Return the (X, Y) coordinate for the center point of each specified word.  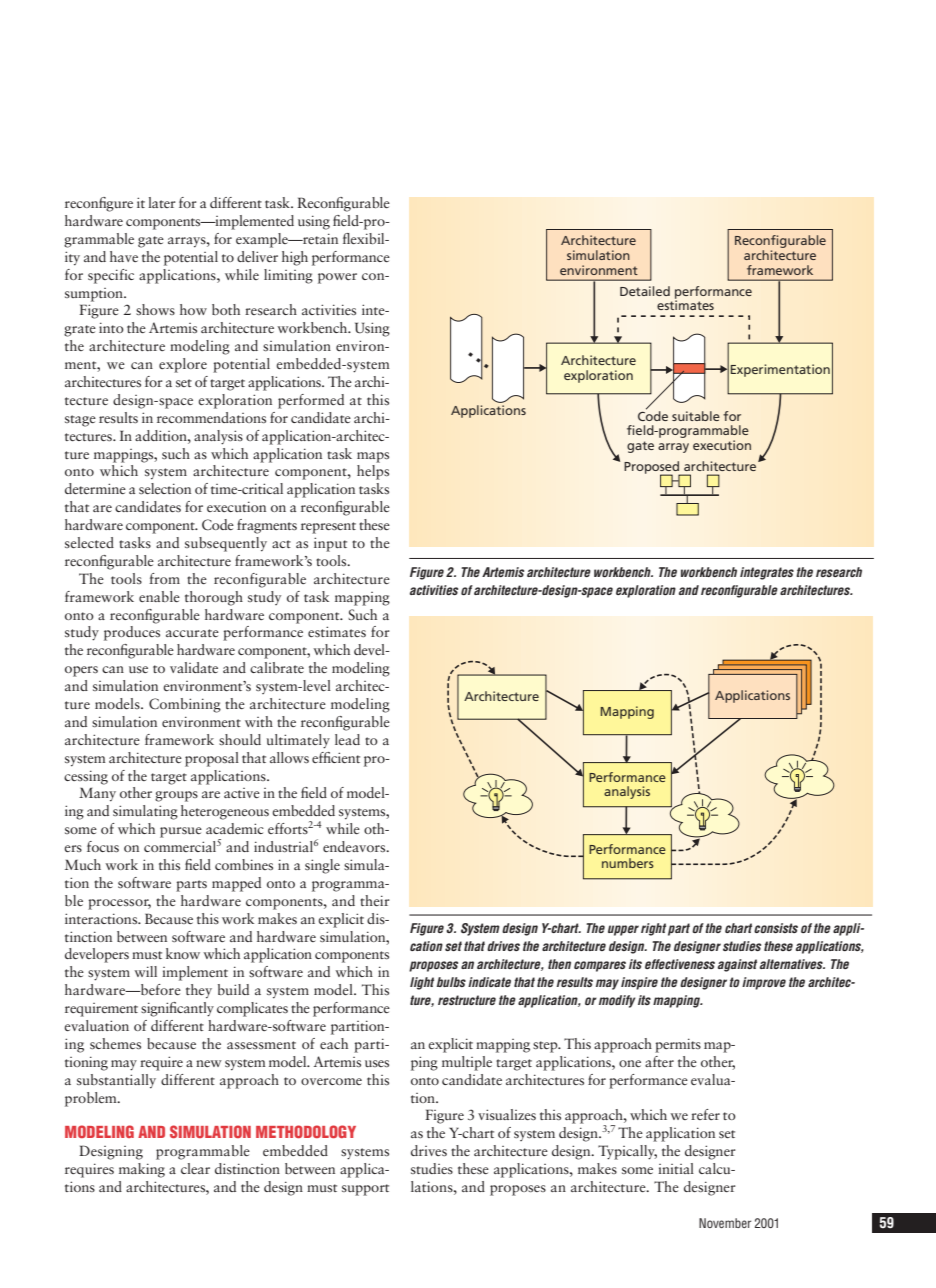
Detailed (645, 291)
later (162, 202)
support (365, 1190)
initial (676, 1168)
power (337, 278)
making (142, 1170)
